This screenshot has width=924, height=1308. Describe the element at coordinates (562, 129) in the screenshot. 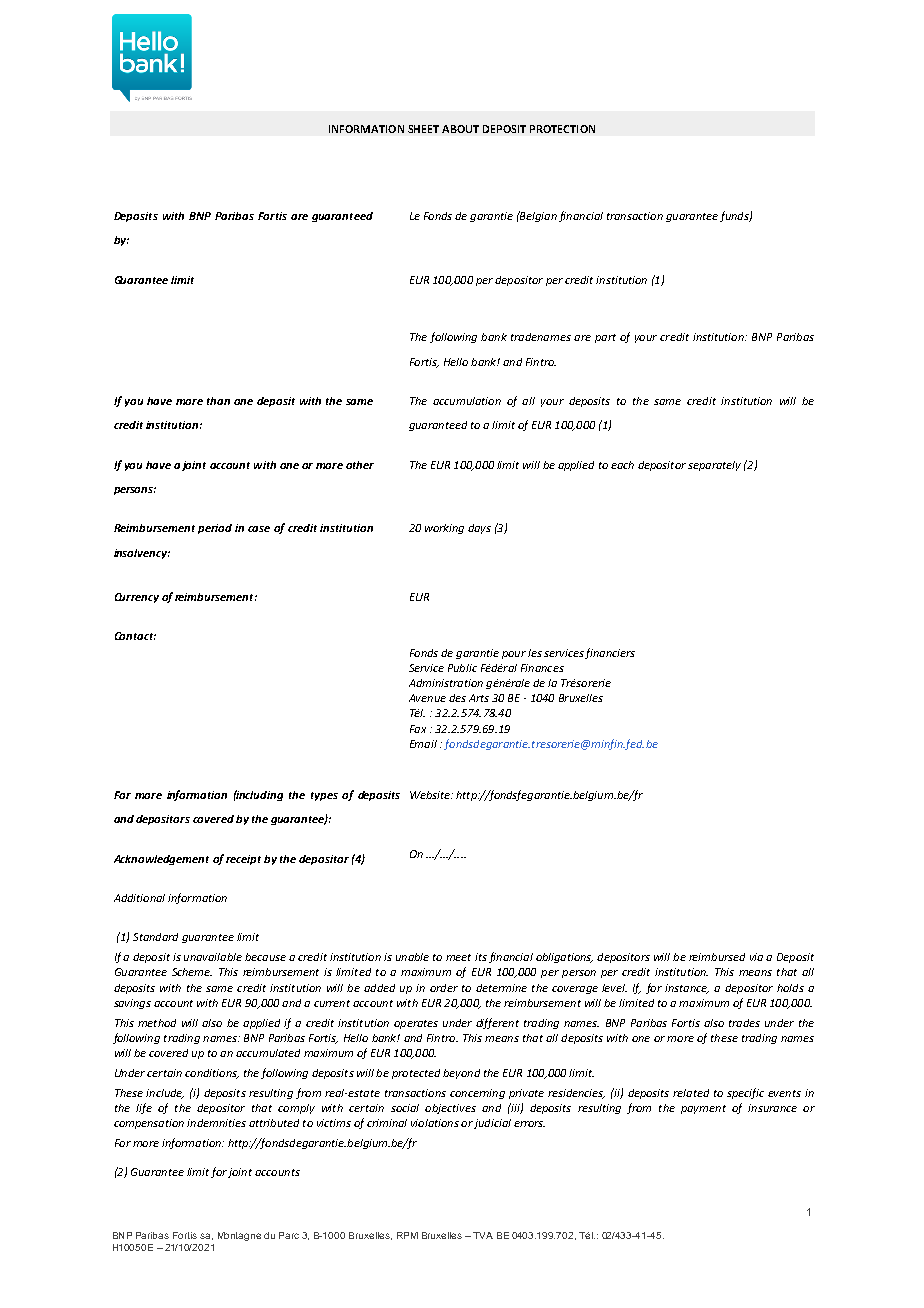

I see `PROTECTION` at that location.
